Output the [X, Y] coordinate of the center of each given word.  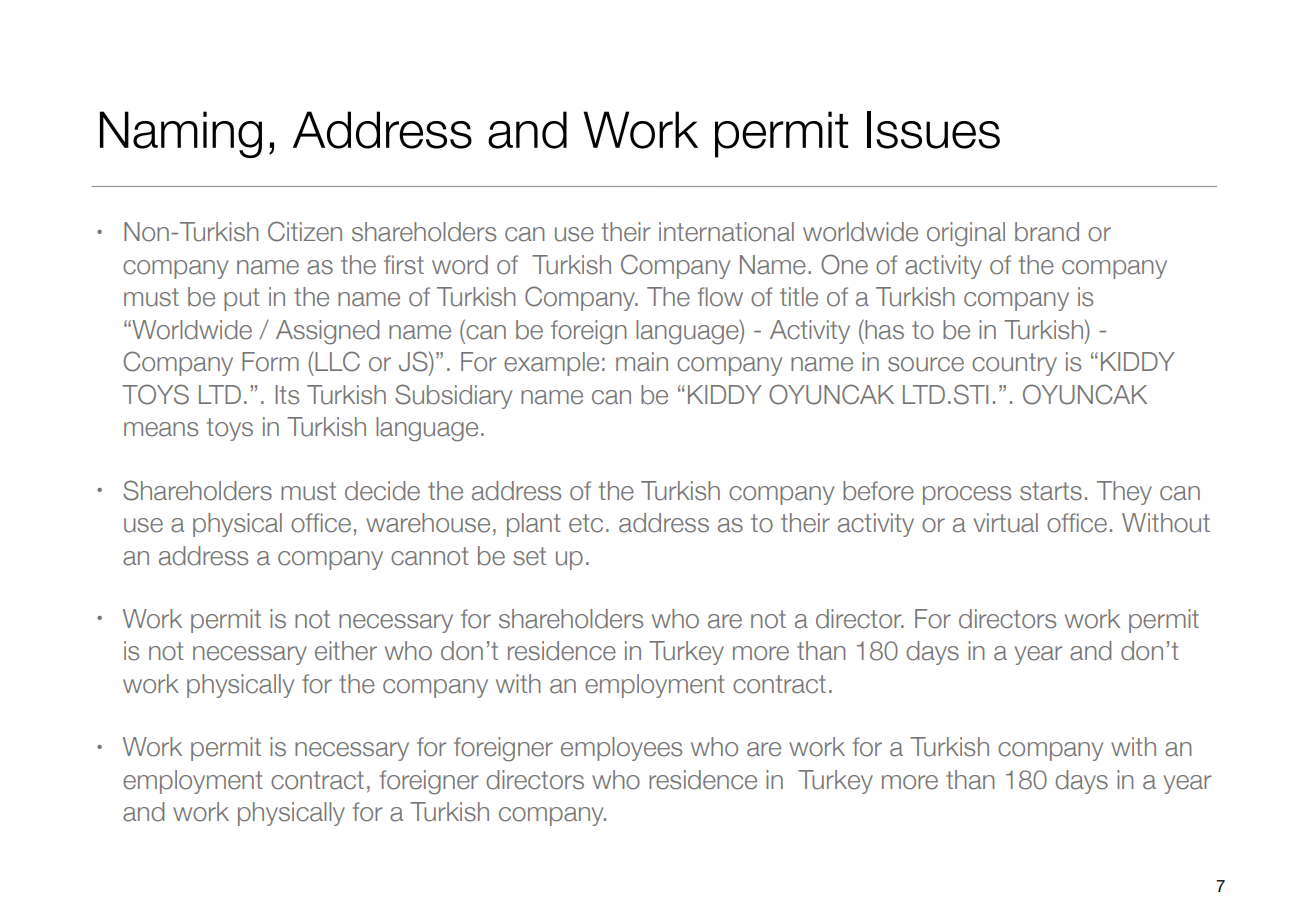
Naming [181, 134]
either [346, 651]
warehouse [428, 523]
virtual [1006, 523]
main [642, 362]
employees [621, 749]
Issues [933, 130]
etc [586, 523]
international [726, 232]
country [1014, 364]
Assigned [327, 332]
